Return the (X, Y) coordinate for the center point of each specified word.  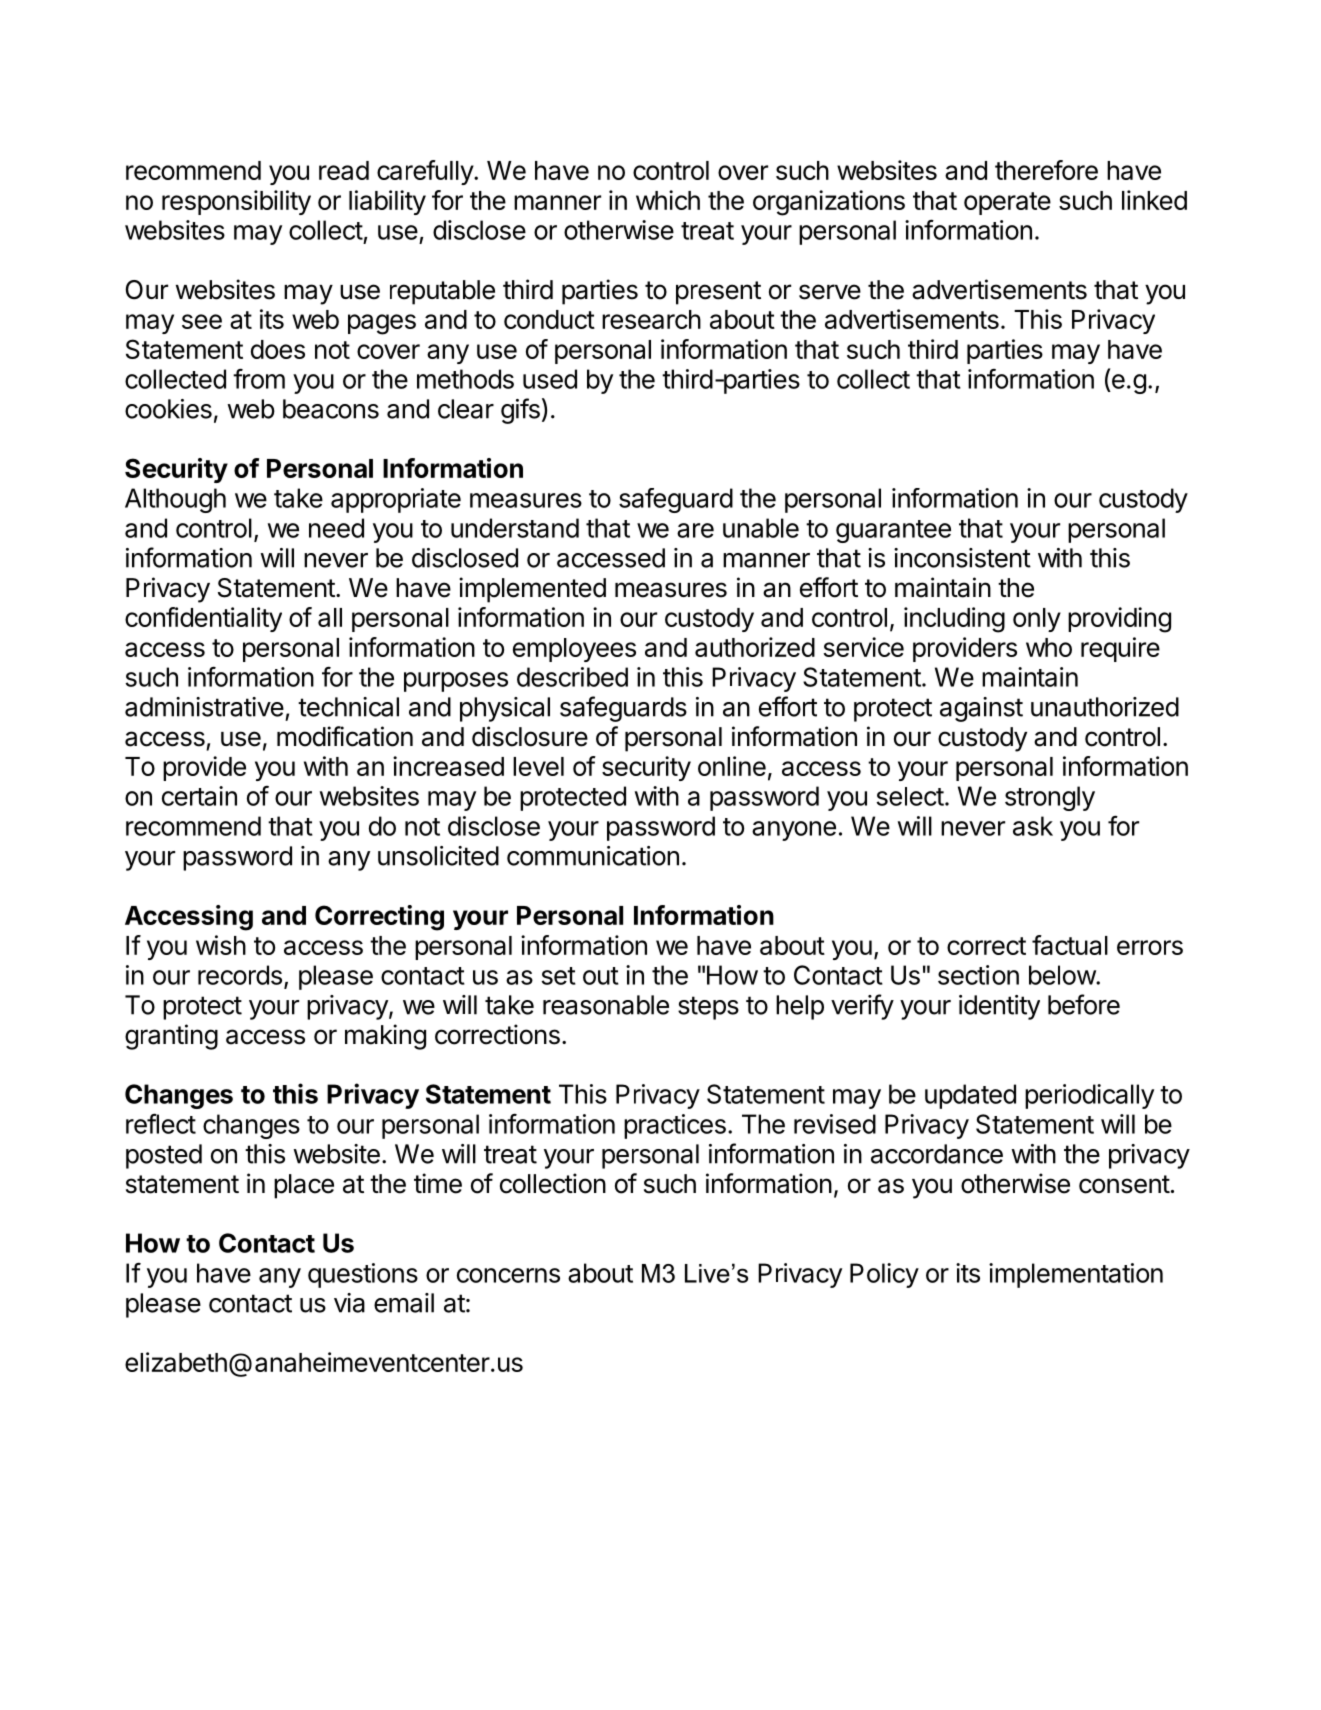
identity (999, 1007)
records (240, 975)
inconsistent (962, 558)
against (981, 709)
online (732, 766)
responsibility (236, 202)
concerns (508, 1275)
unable (761, 528)
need (336, 528)
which (668, 200)
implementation (1076, 1275)
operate (1007, 203)
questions (363, 1275)
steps (708, 1008)
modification (345, 736)
